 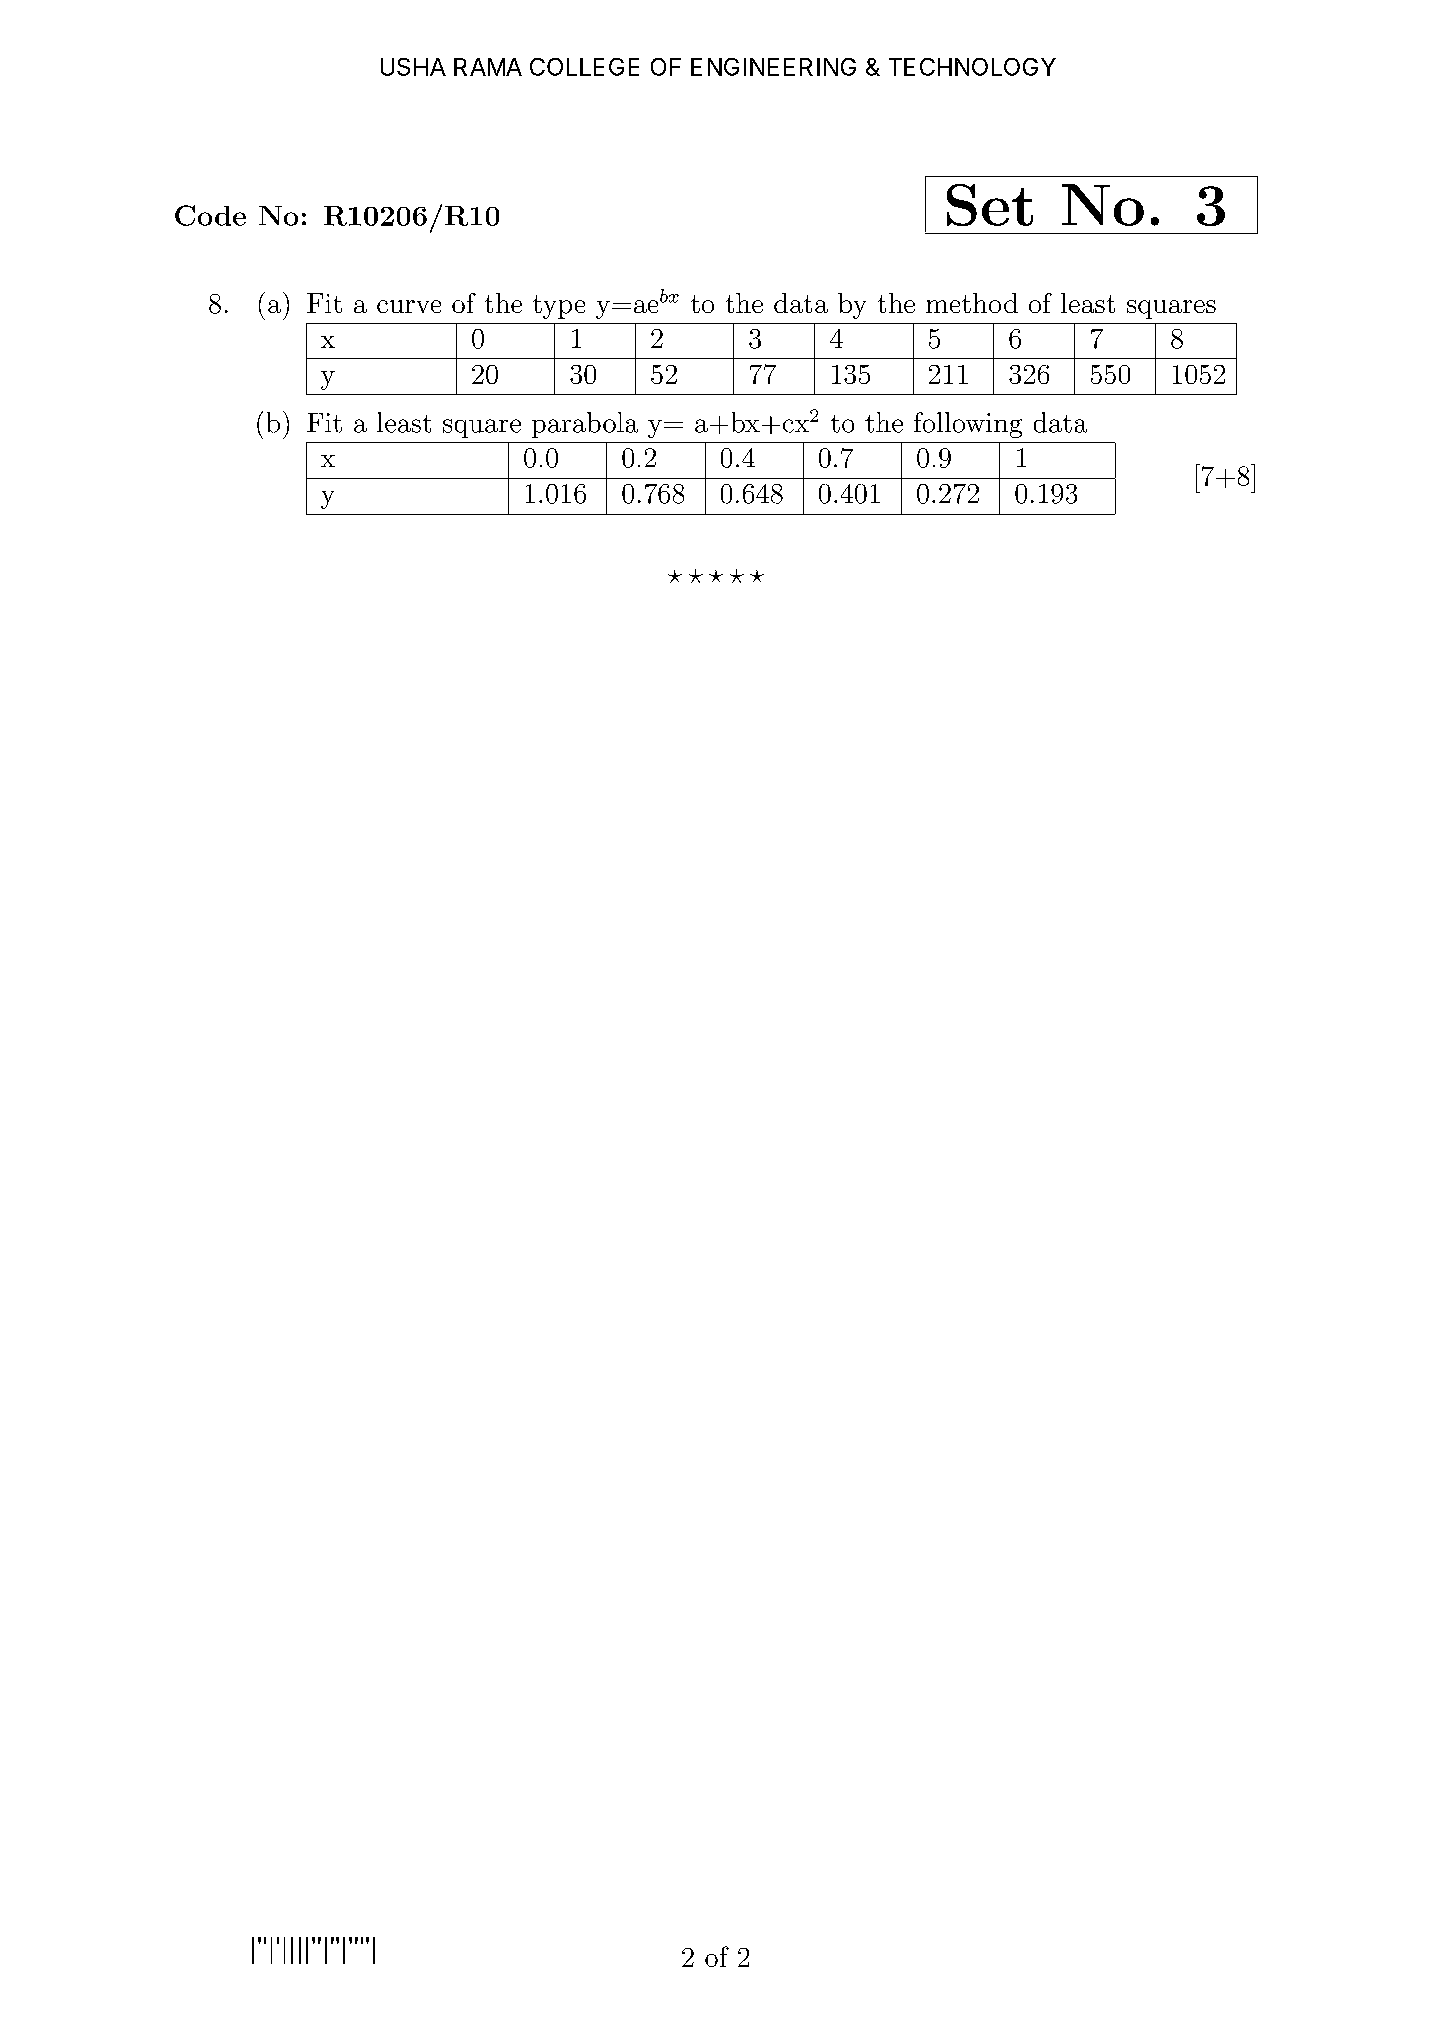 What do you see at coordinates (972, 303) in the image?
I see `method` at bounding box center [972, 303].
